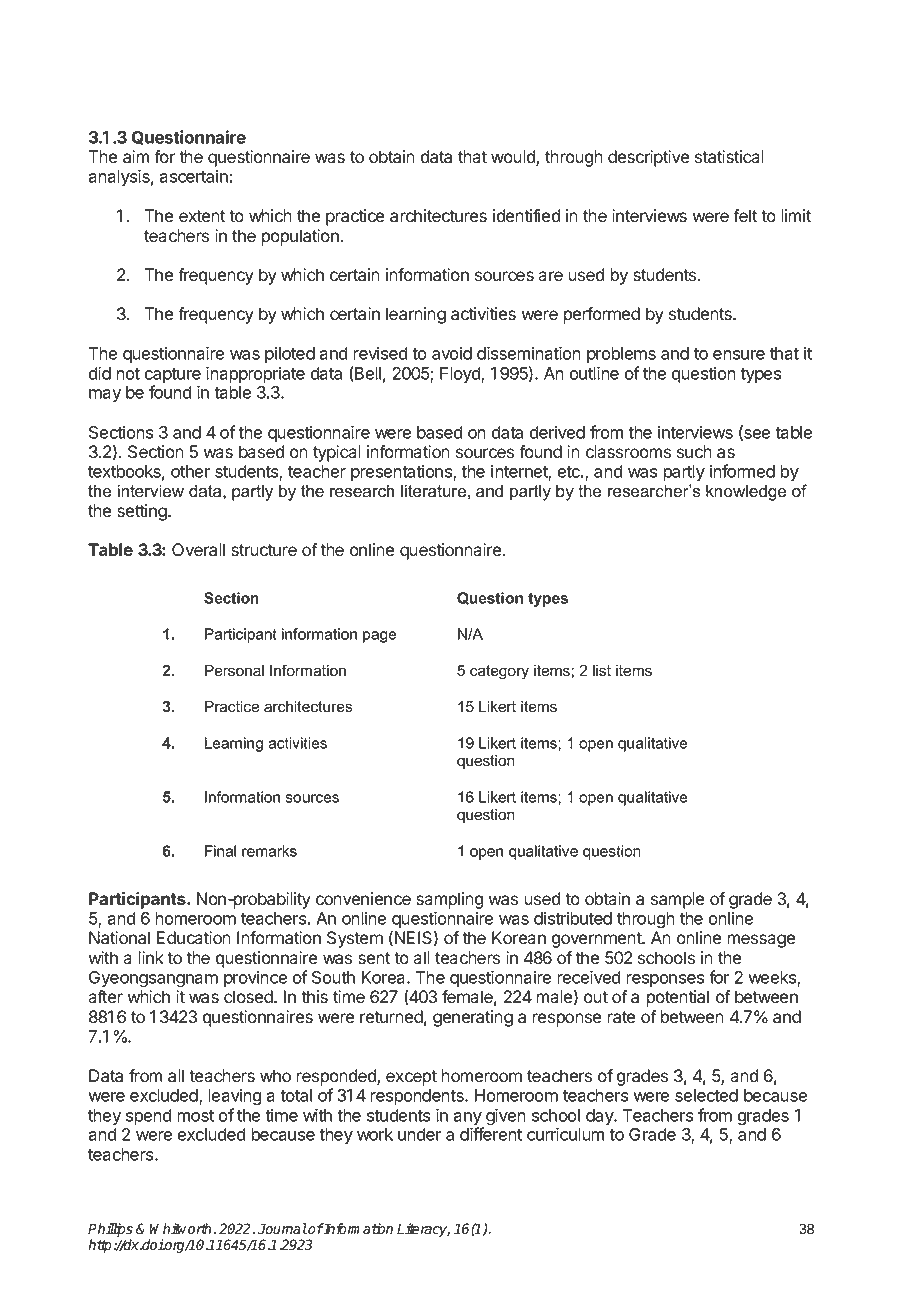  I want to click on extent, so click(202, 216).
